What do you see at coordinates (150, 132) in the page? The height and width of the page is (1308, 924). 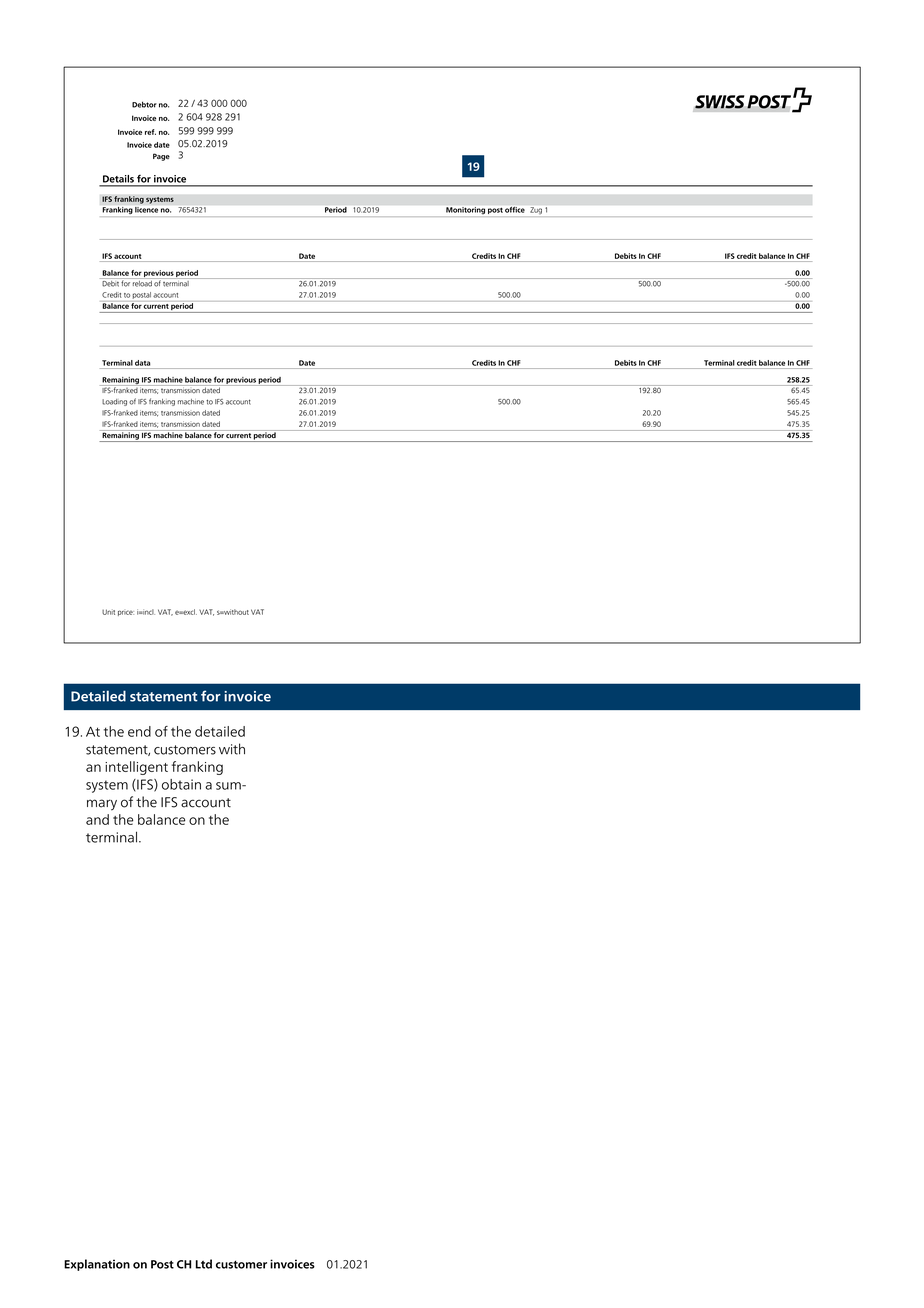 I see `ref` at bounding box center [150, 132].
